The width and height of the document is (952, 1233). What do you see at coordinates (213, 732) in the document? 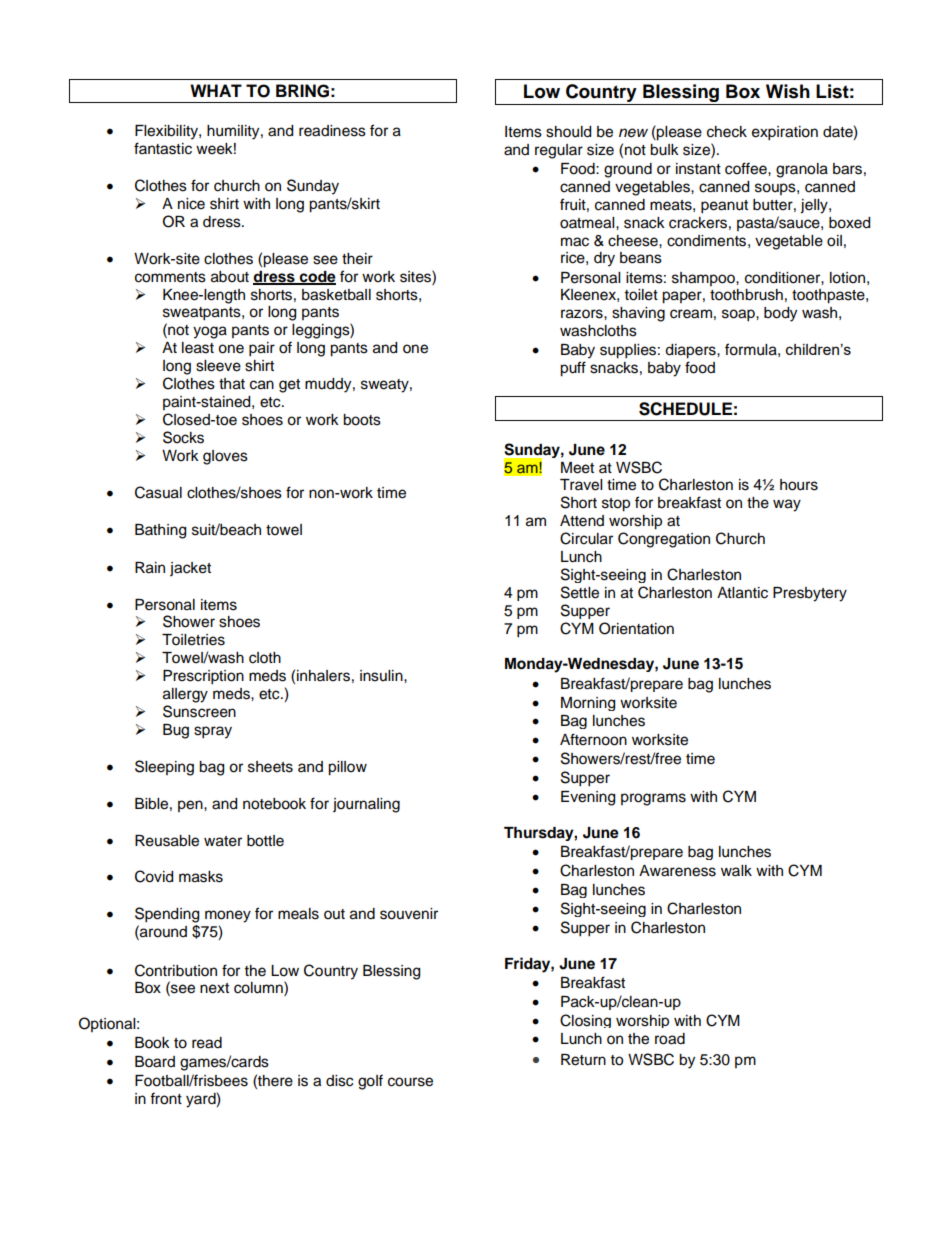
I see `spray` at bounding box center [213, 732].
